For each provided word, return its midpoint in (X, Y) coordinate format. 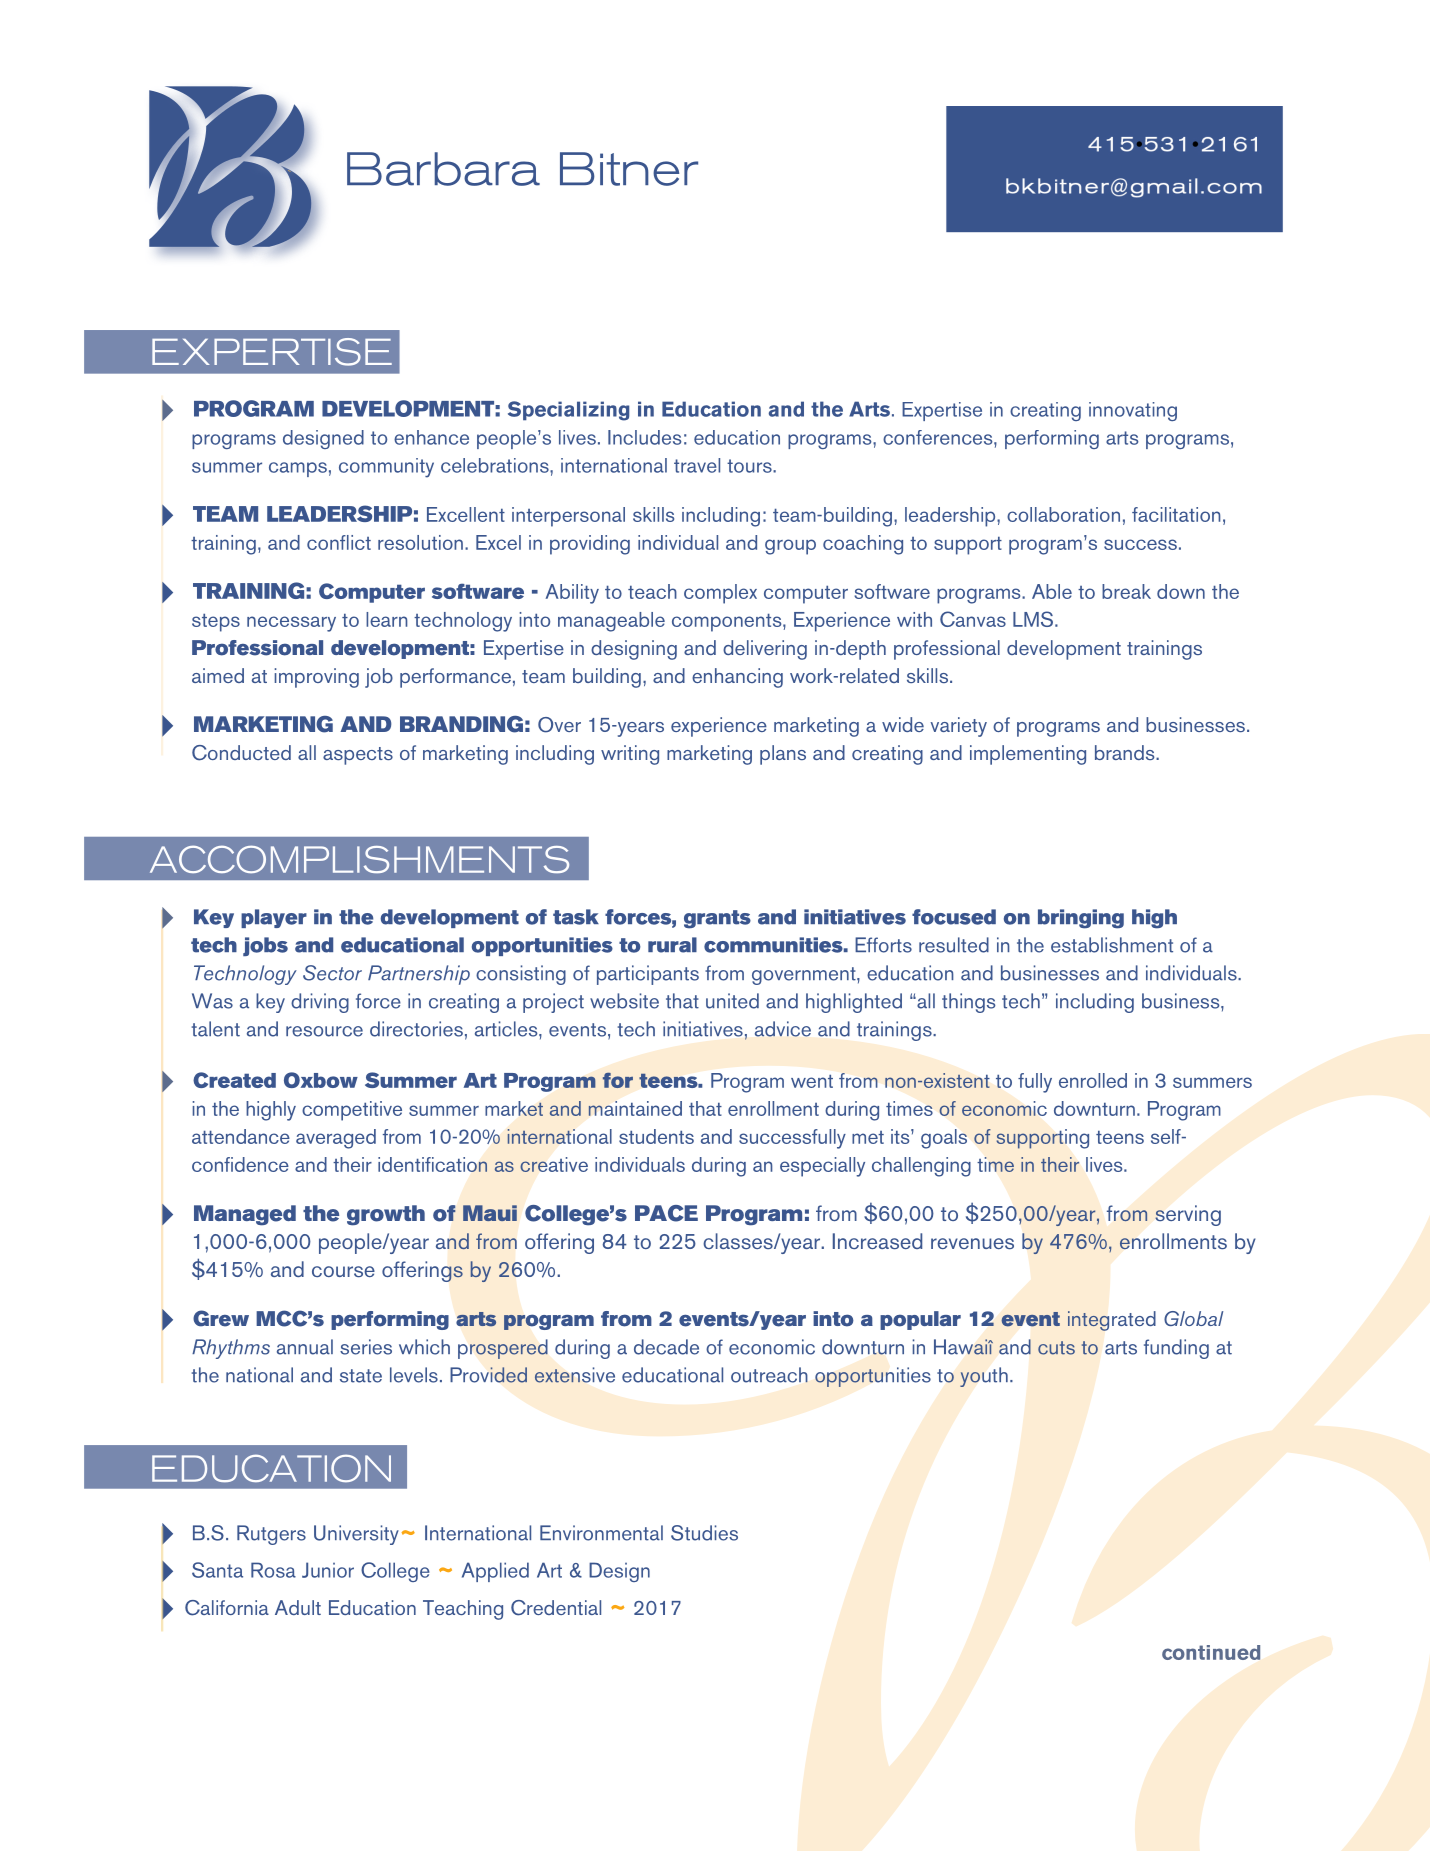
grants (717, 919)
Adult (298, 1607)
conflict (339, 542)
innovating (1133, 411)
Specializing (568, 411)
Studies (704, 1533)
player (274, 918)
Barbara (443, 169)
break (1126, 591)
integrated (1112, 1321)
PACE (666, 1213)
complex (720, 594)
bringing (1081, 919)
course (343, 1271)
